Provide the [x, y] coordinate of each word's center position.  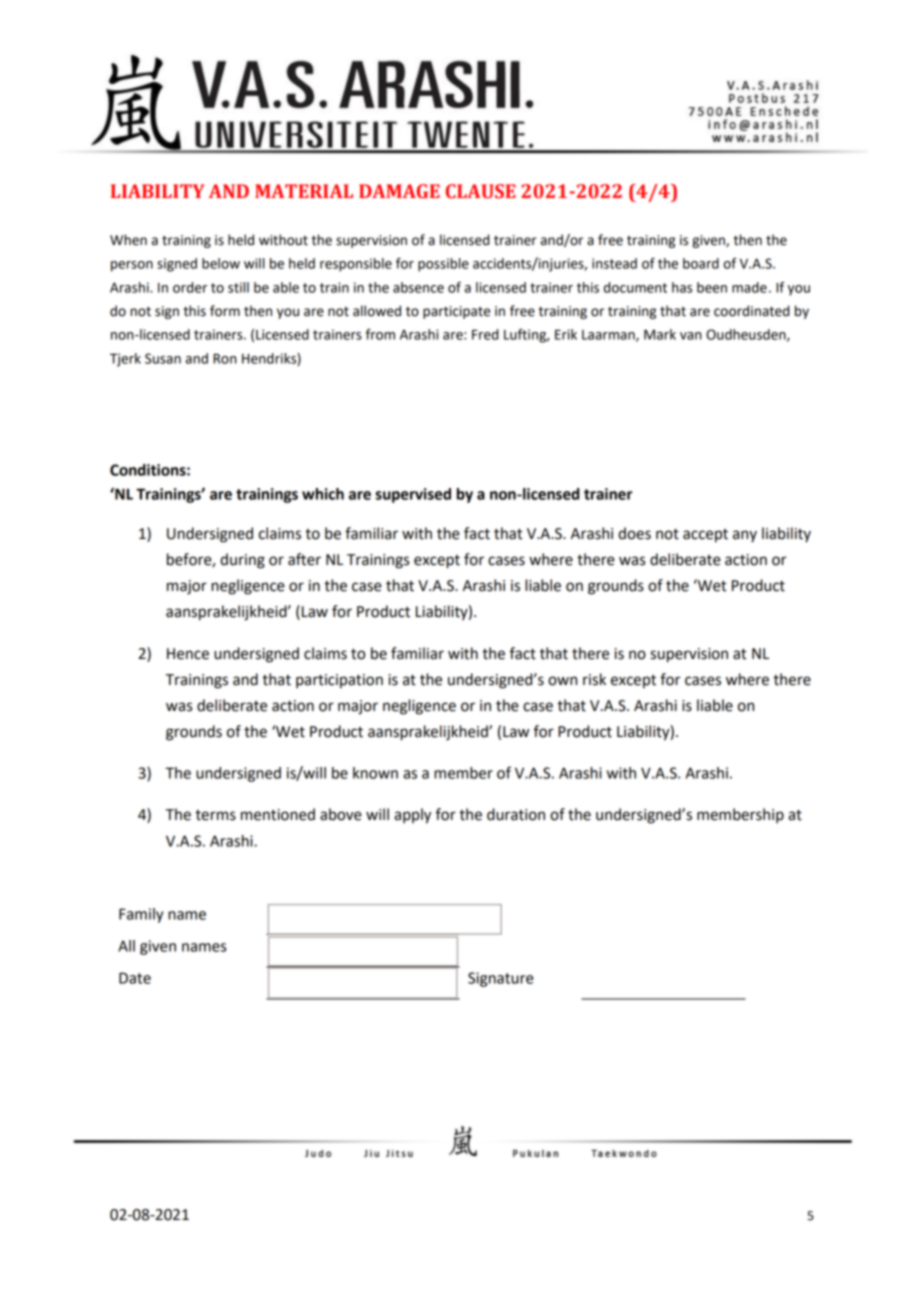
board [701, 263]
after [304, 559]
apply [412, 816]
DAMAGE [399, 191]
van [690, 336]
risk [594, 679]
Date [135, 978]
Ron [224, 359]
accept [705, 535]
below [221, 263]
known [375, 773]
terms [215, 815]
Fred [485, 334]
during [242, 561]
